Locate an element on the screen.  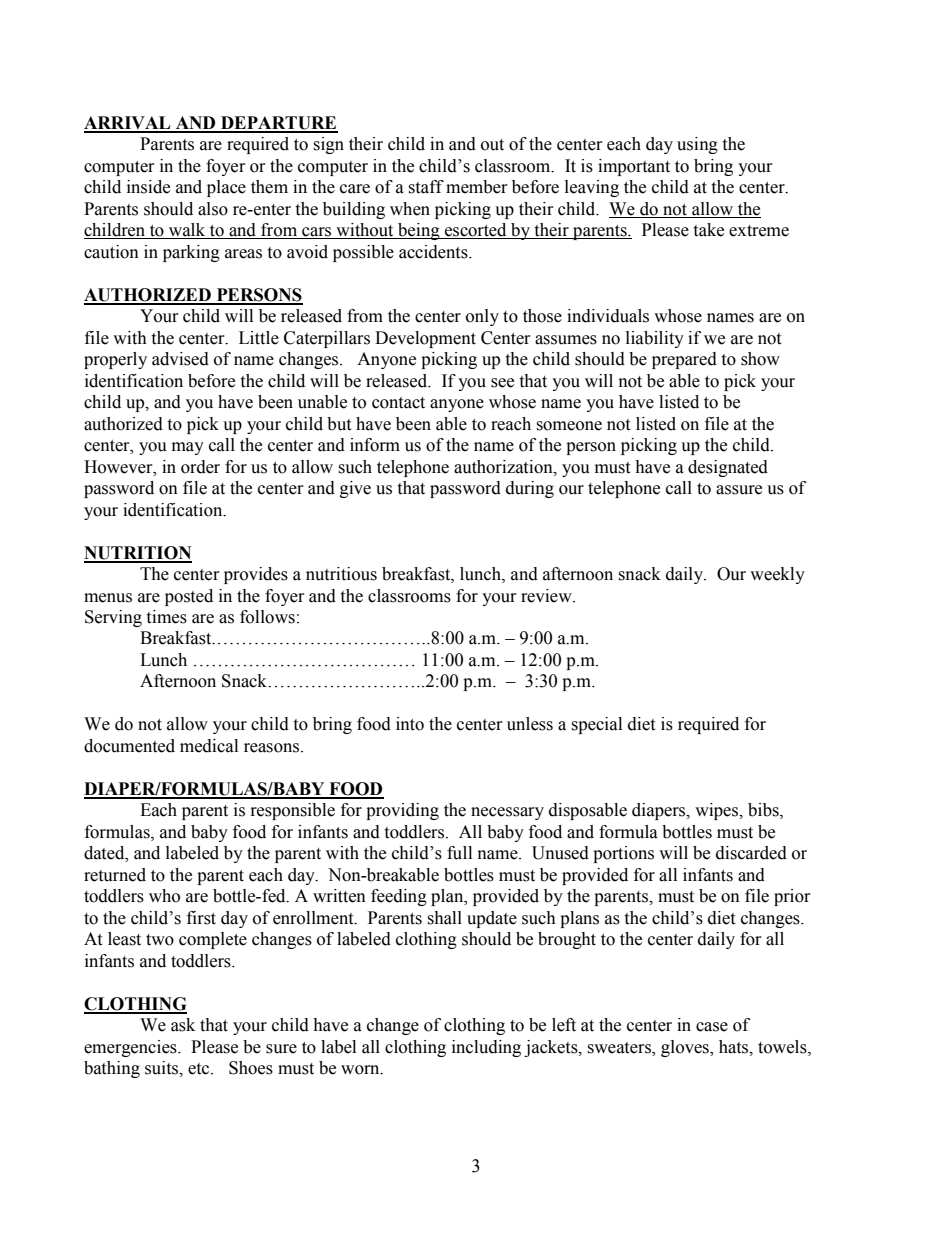
wipes is located at coordinates (718, 811).
